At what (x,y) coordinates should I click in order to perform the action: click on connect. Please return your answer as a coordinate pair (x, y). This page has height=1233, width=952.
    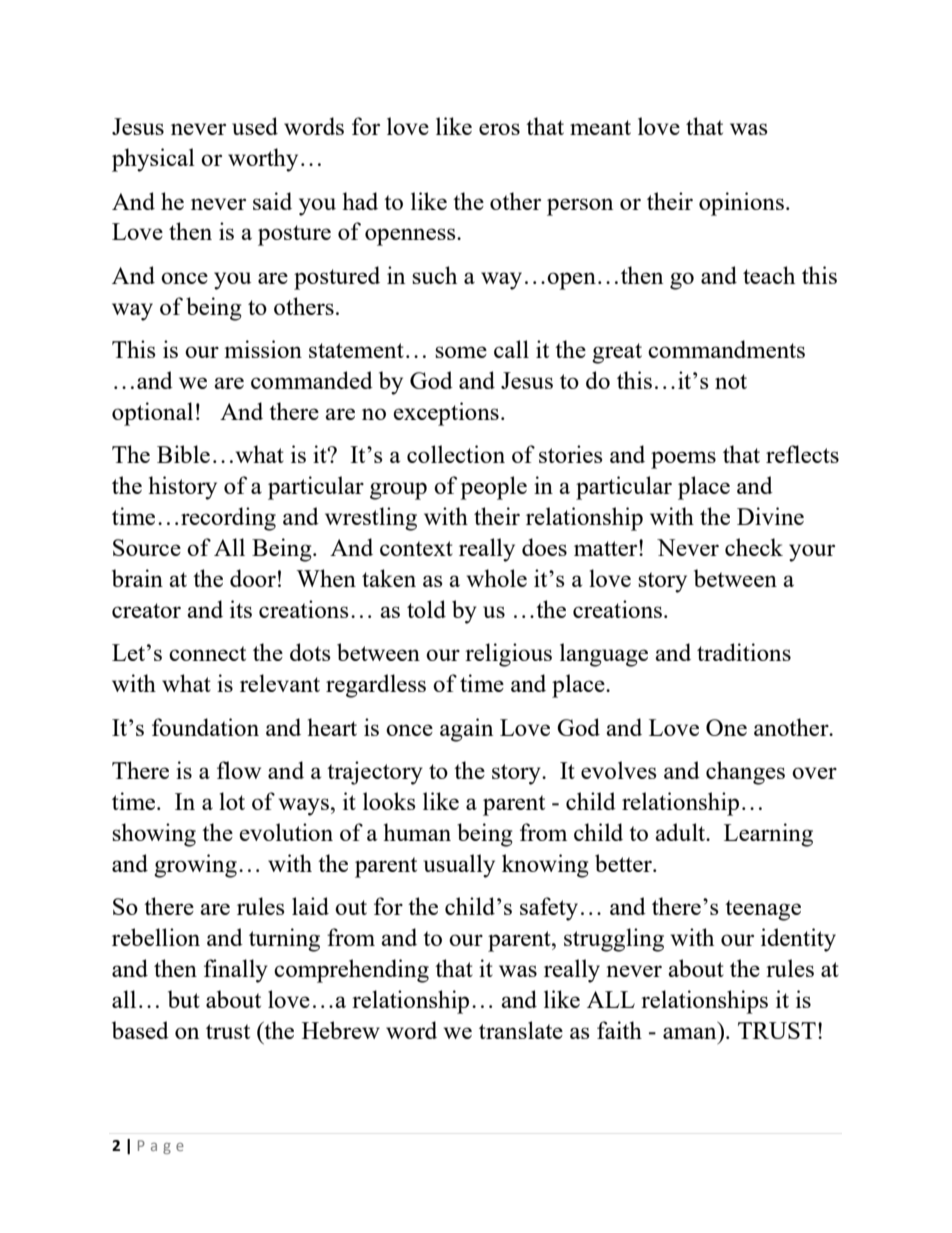
    Looking at the image, I should click on (207, 653).
